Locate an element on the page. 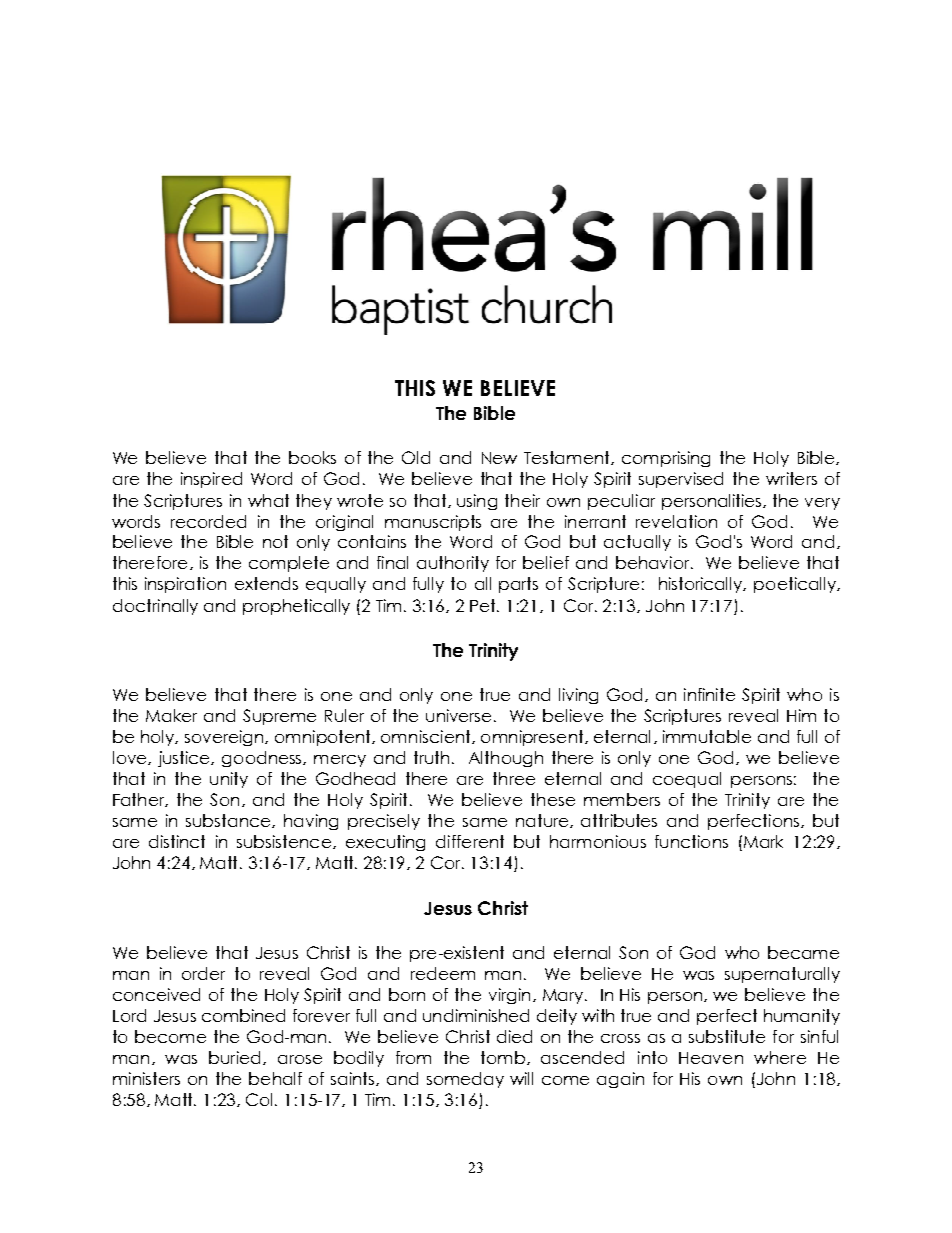  buried is located at coordinates (234, 1057).
